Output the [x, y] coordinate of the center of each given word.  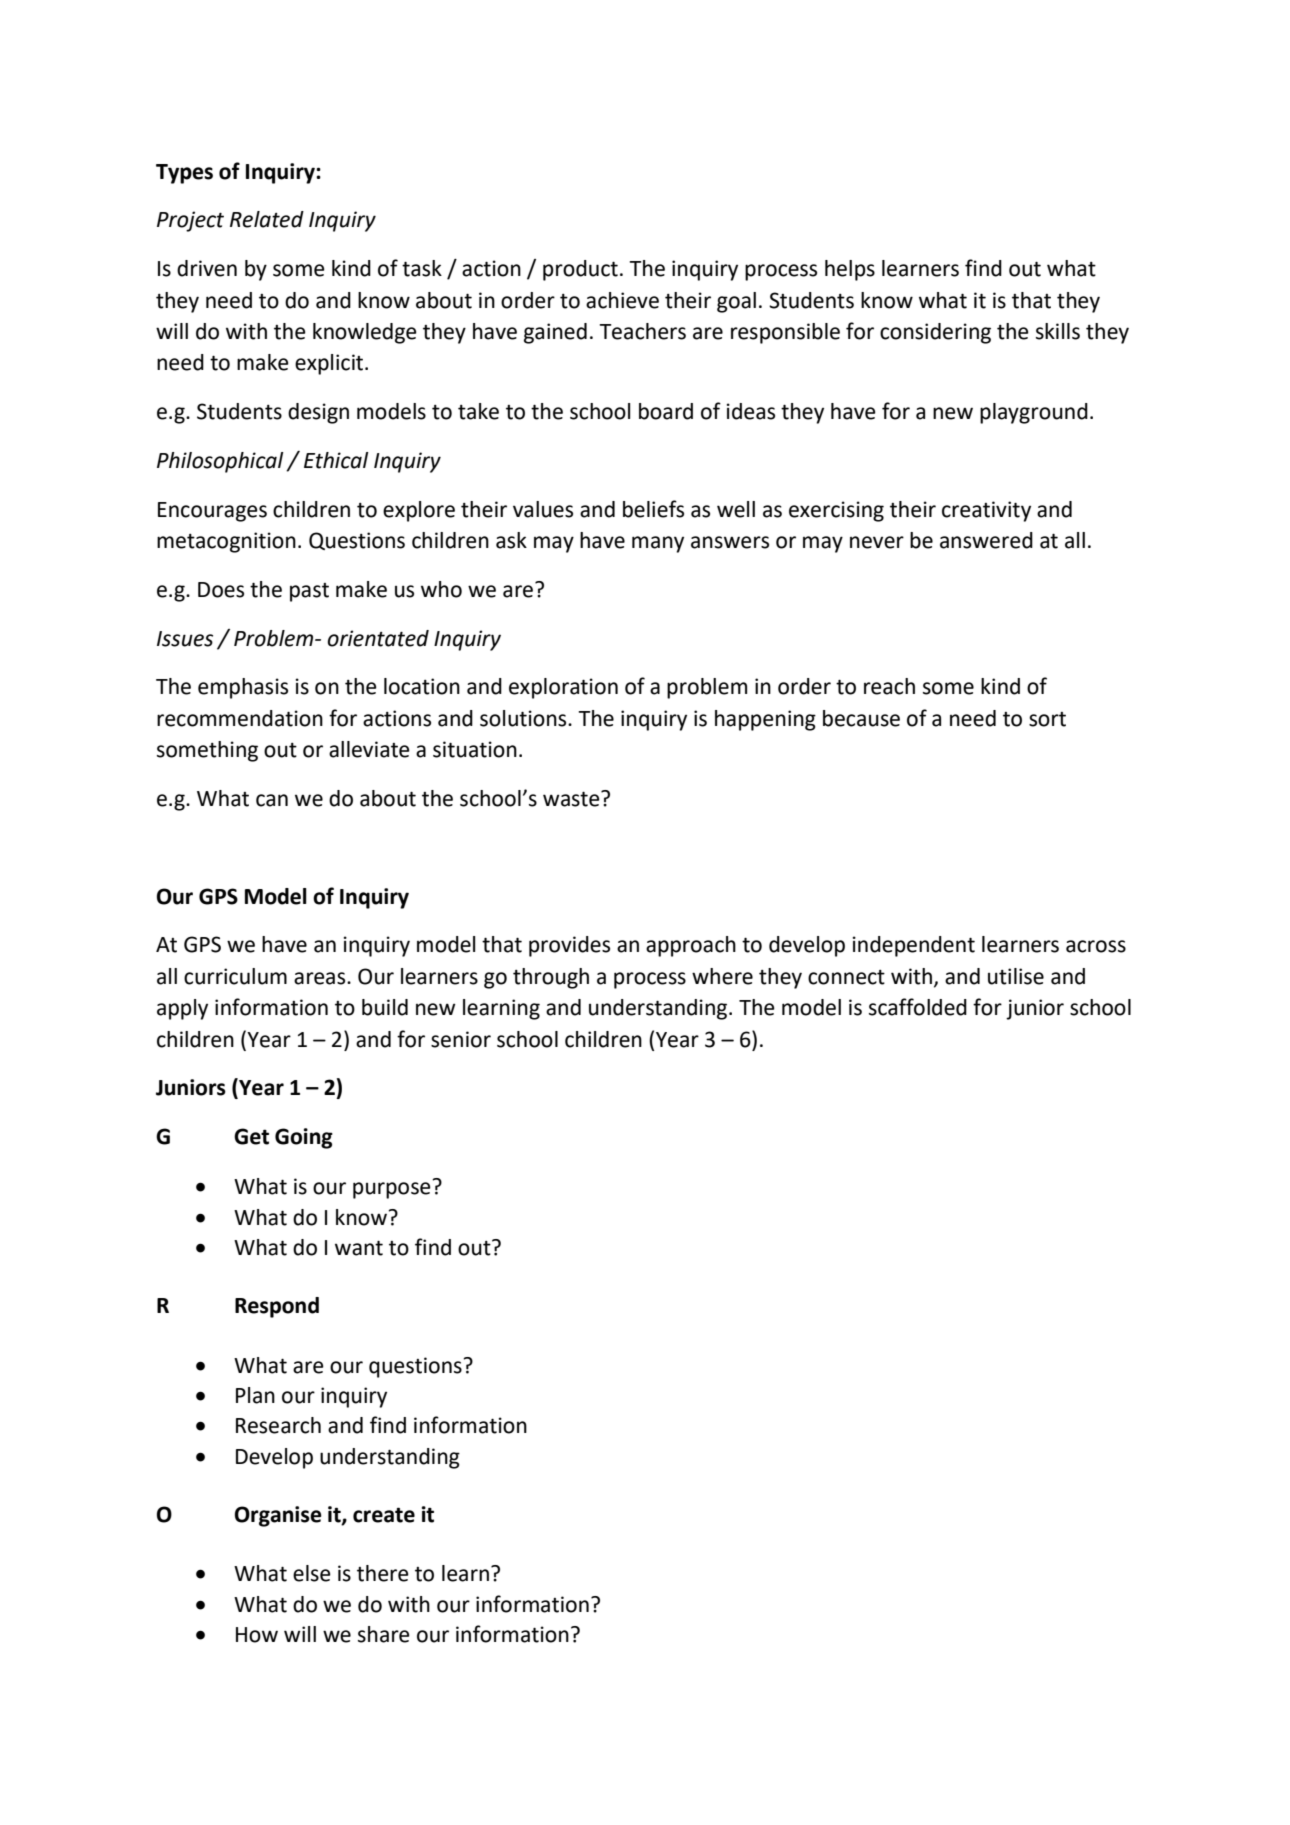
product [580, 270]
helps [850, 270]
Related [267, 219]
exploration [563, 688]
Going [304, 1138]
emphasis [243, 688]
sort [1047, 719]
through [551, 978]
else [312, 1573]
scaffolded [918, 1007]
